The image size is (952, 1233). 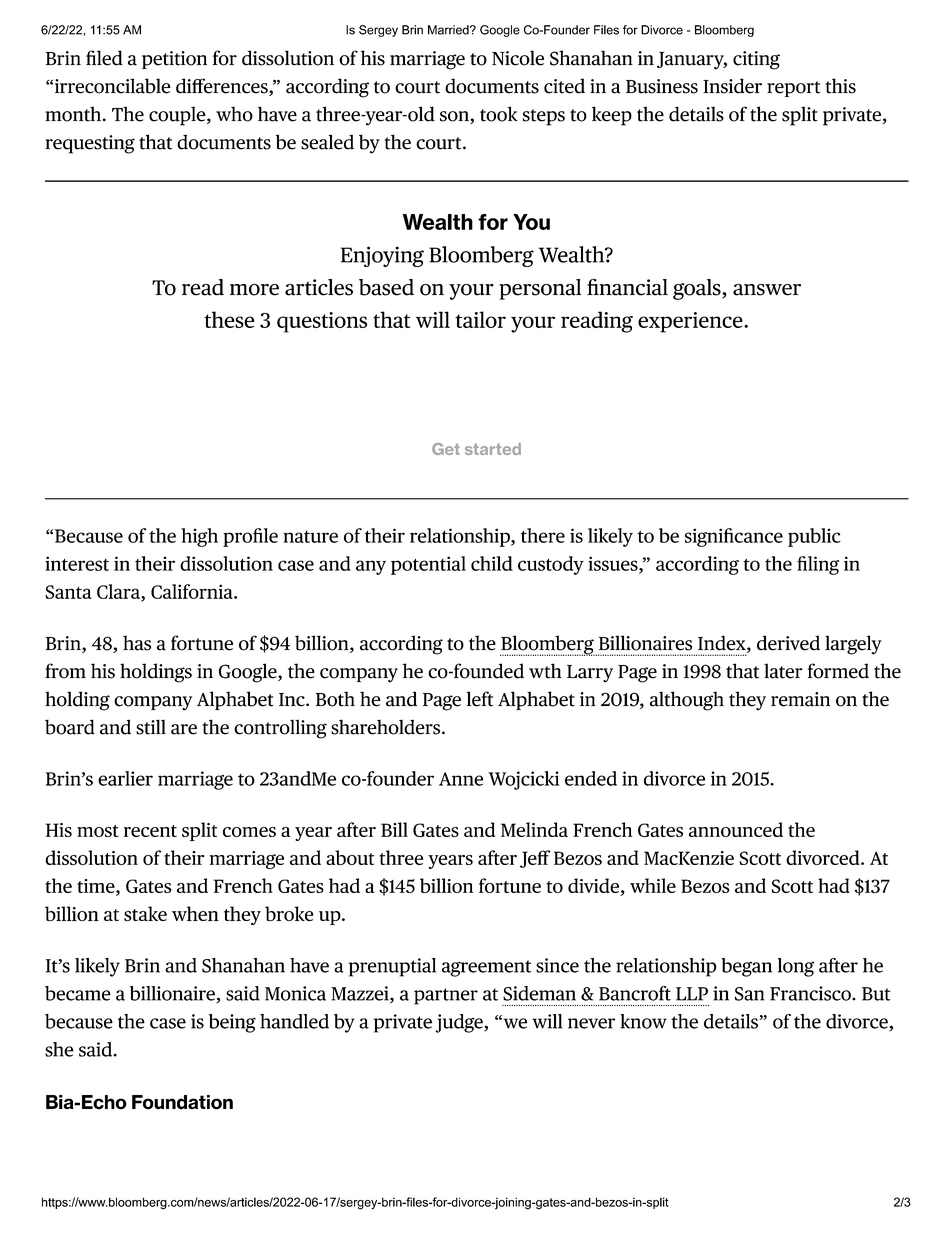 I want to click on Nicole, so click(x=518, y=58).
